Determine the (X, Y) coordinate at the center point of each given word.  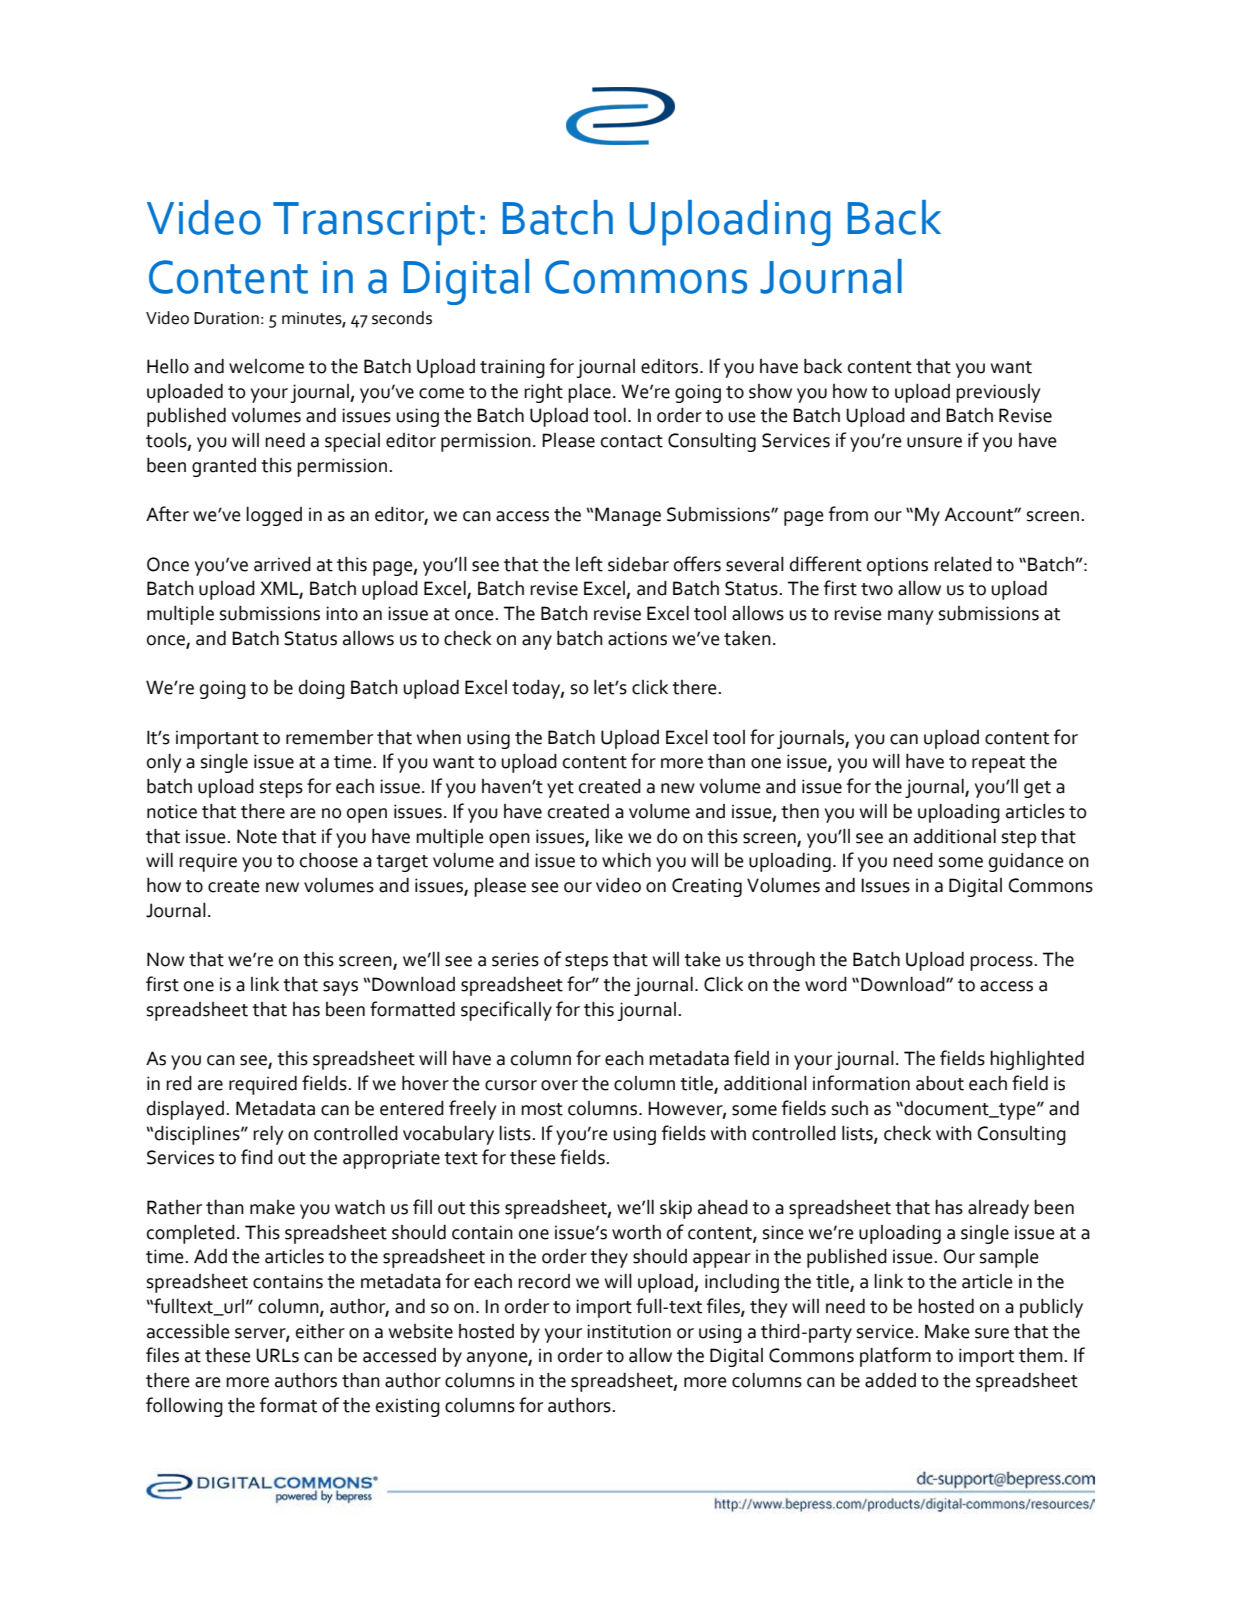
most (542, 1109)
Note (257, 836)
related (963, 564)
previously (998, 393)
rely (268, 1135)
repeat (998, 764)
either (320, 1331)
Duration (226, 318)
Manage (628, 516)
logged (274, 516)
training (512, 368)
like (609, 836)
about (940, 1083)
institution (629, 1331)
